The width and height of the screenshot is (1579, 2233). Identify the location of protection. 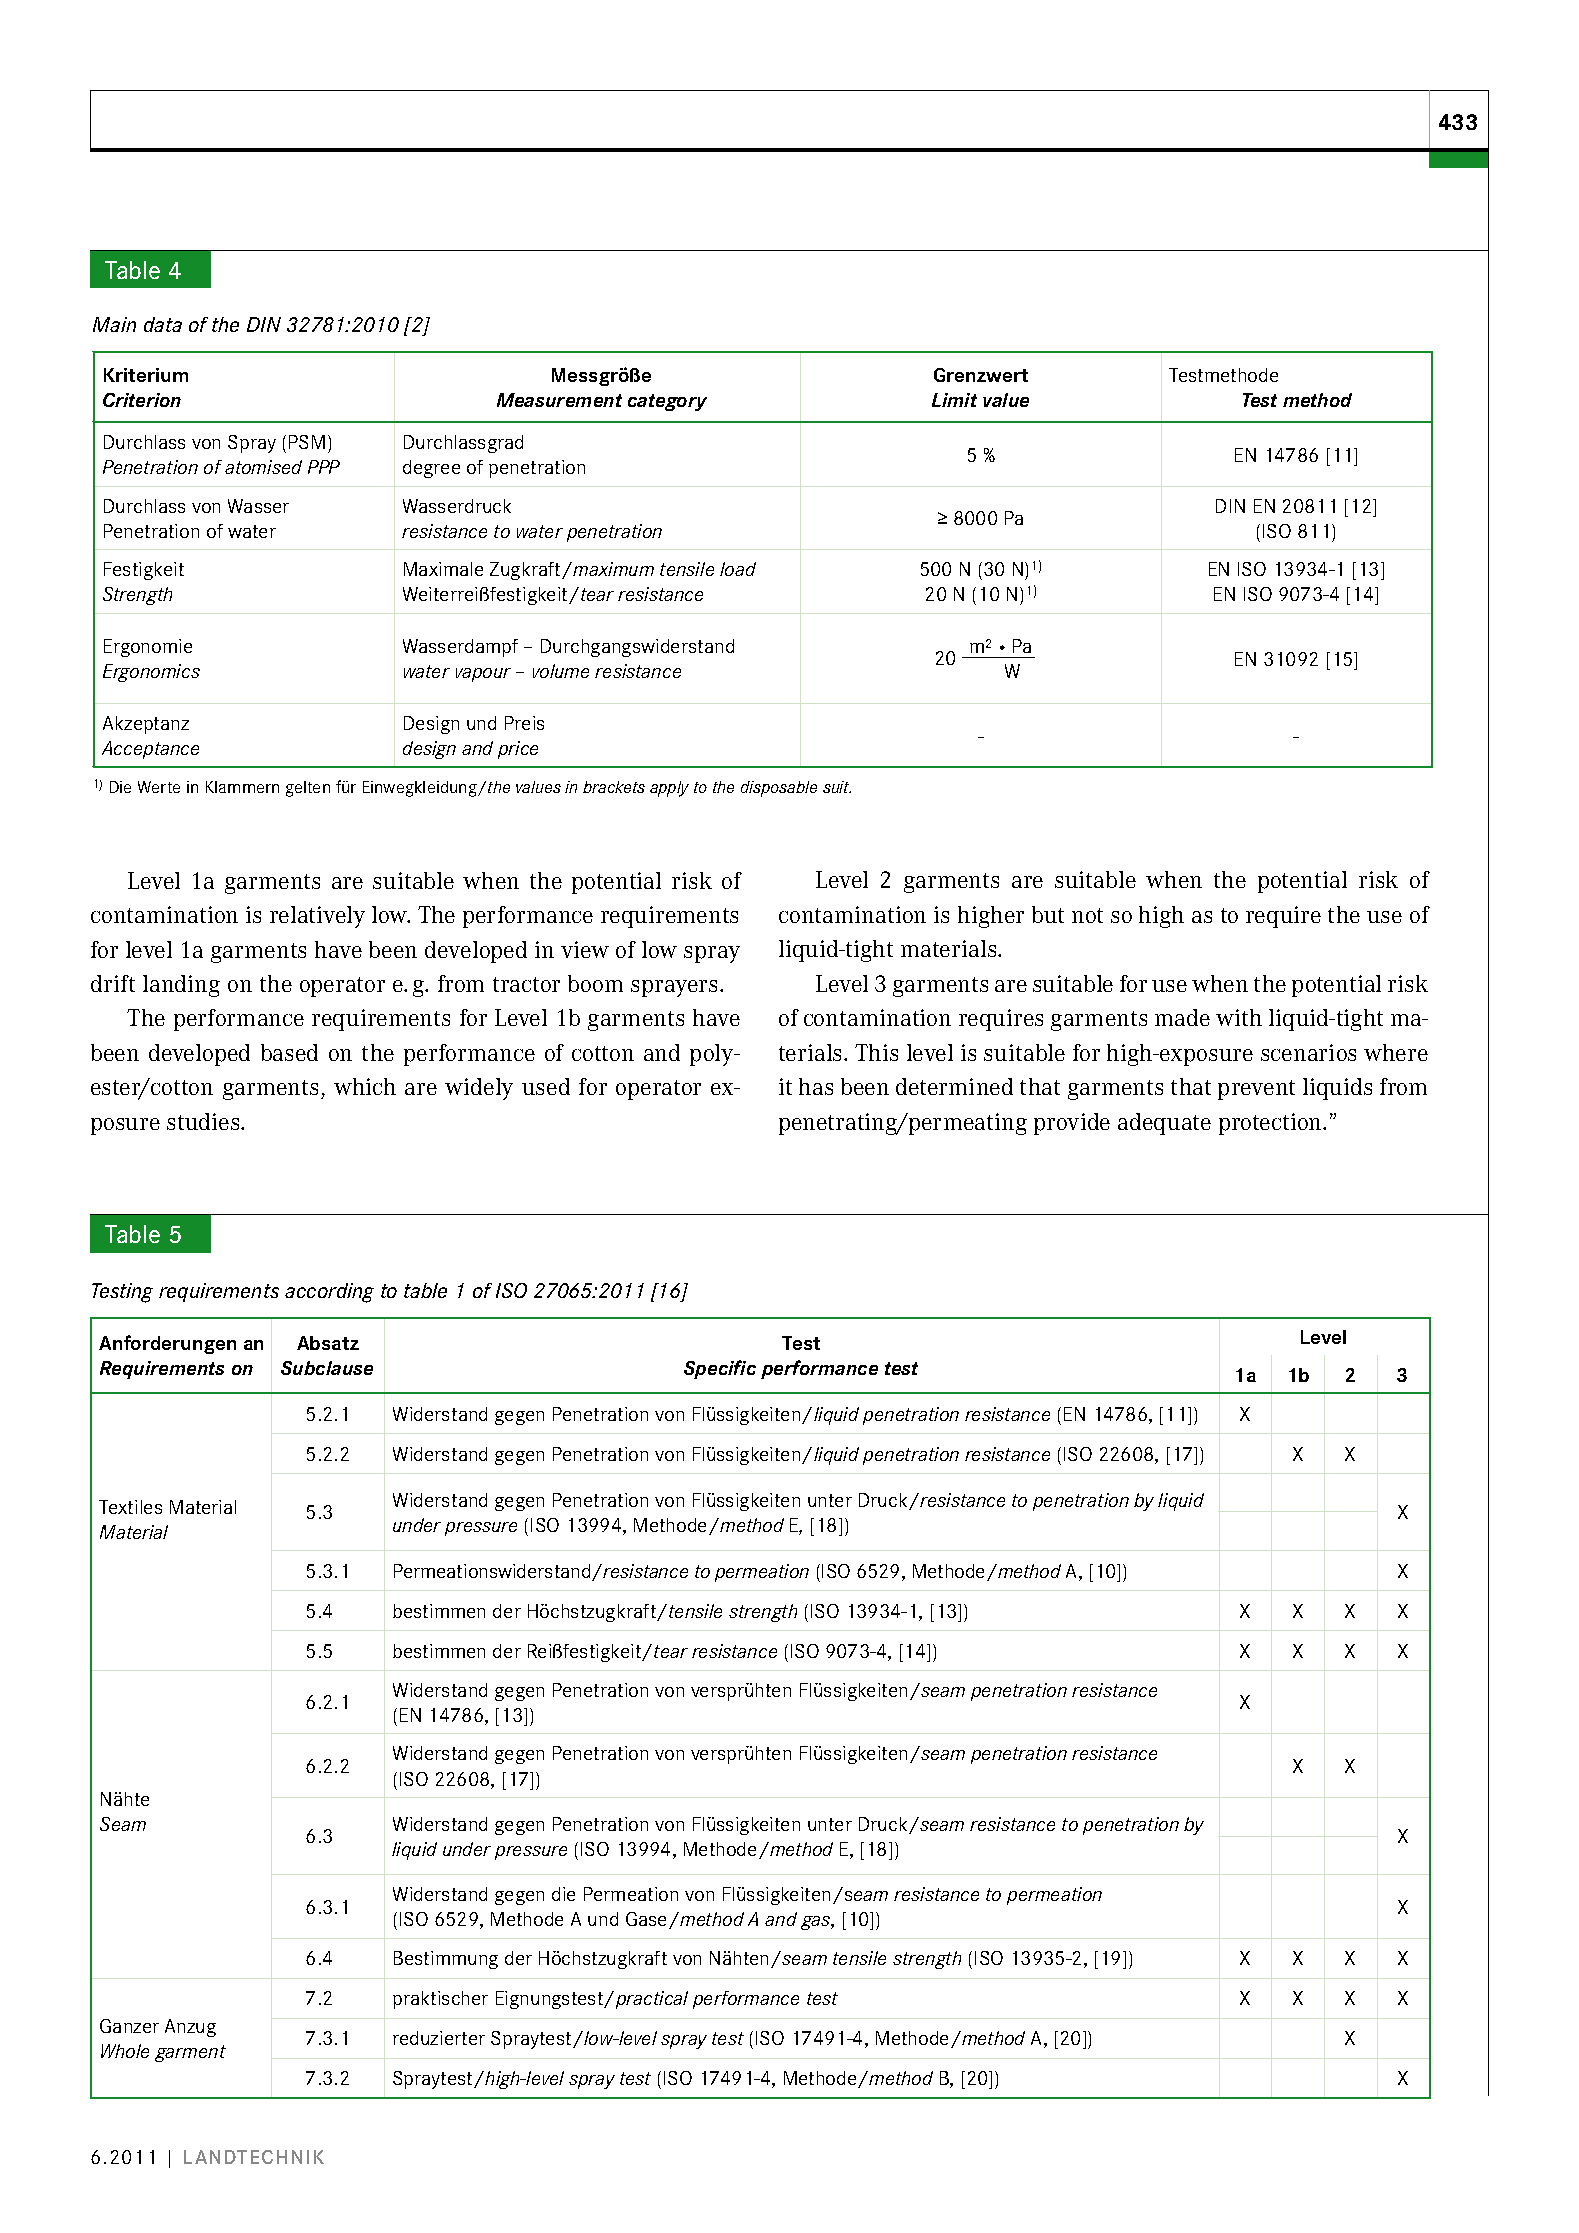
(1272, 1124).
